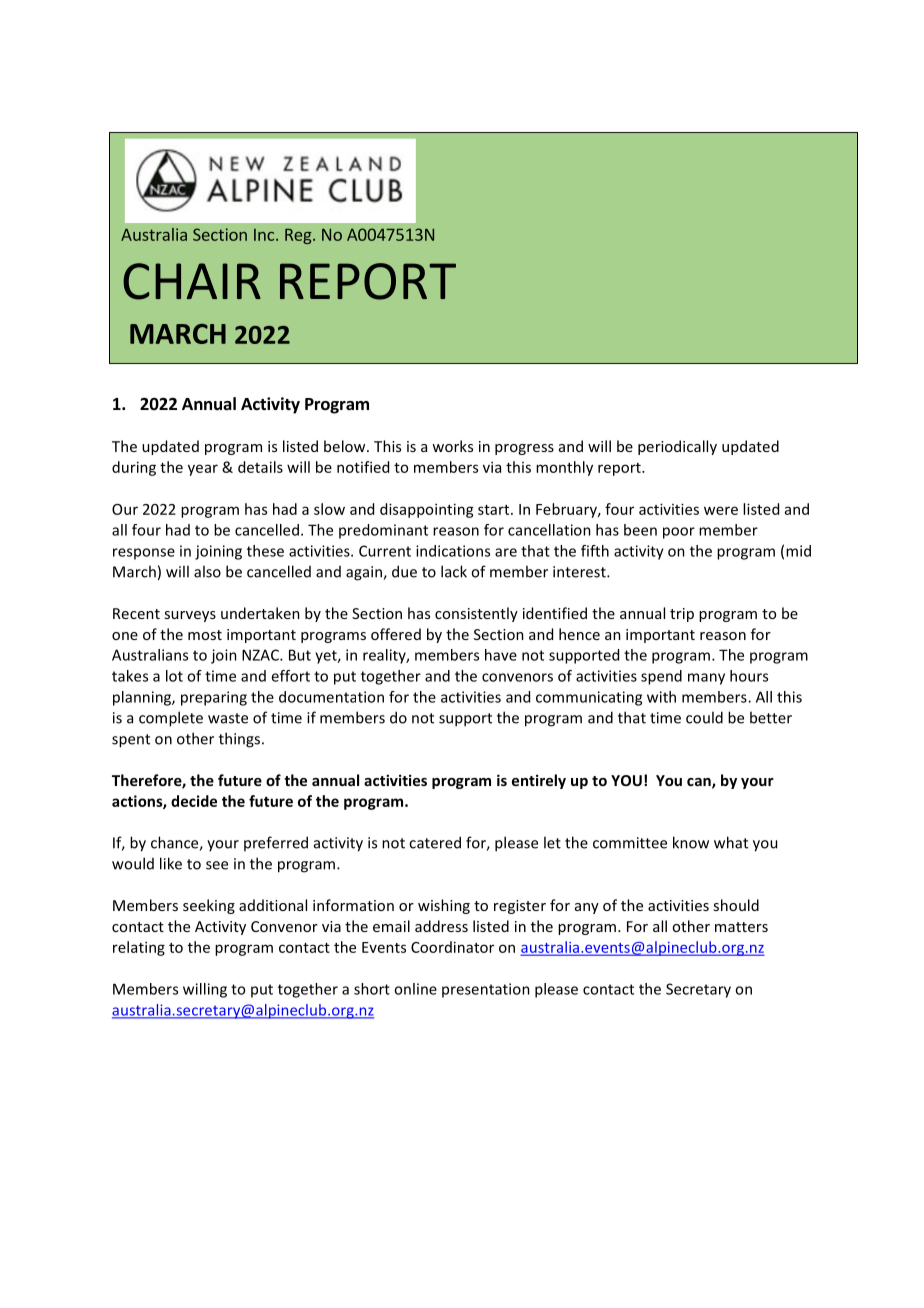 This page has width=924, height=1308. I want to click on waste, so click(228, 718).
